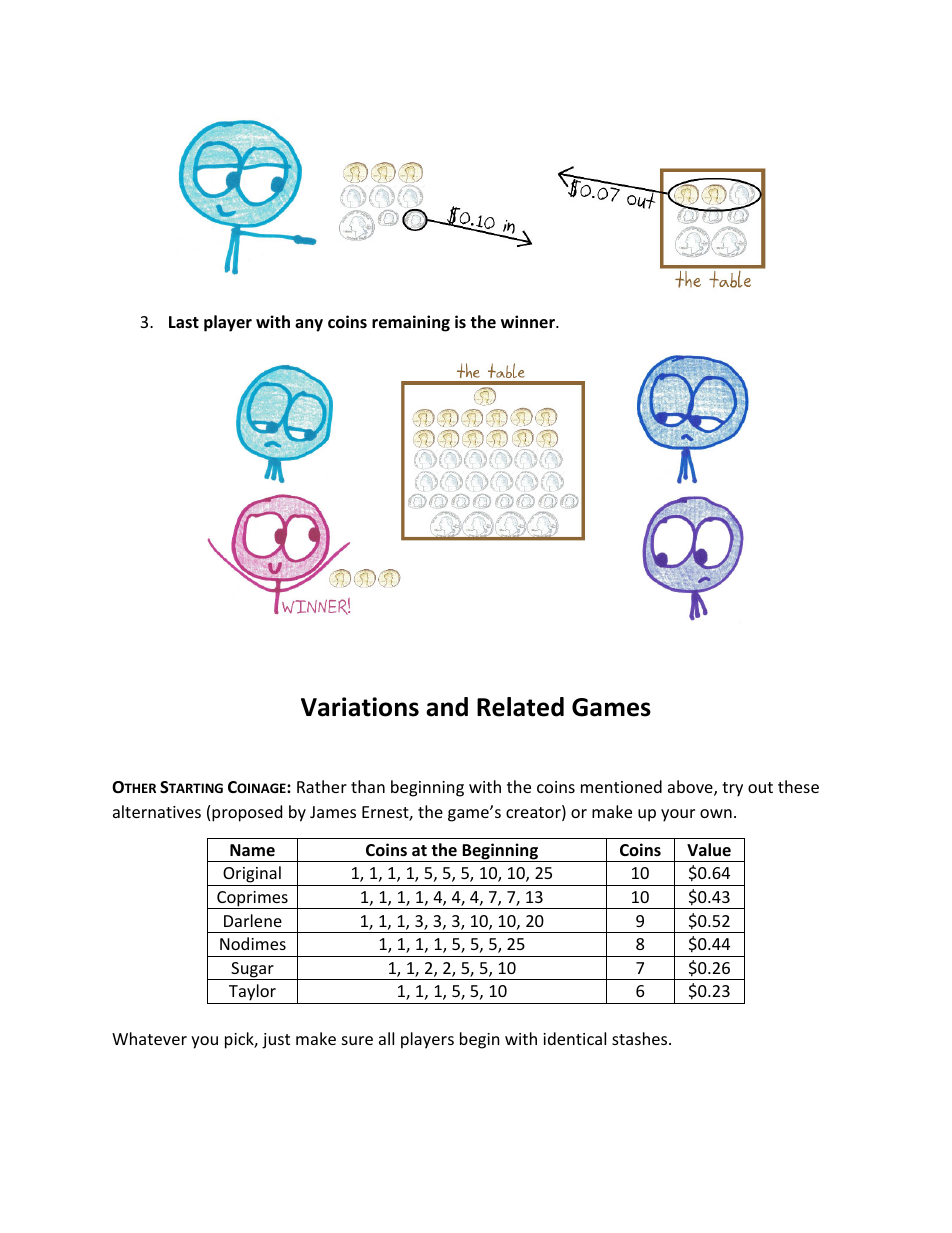 The image size is (952, 1233). I want to click on Variations, so click(360, 707).
